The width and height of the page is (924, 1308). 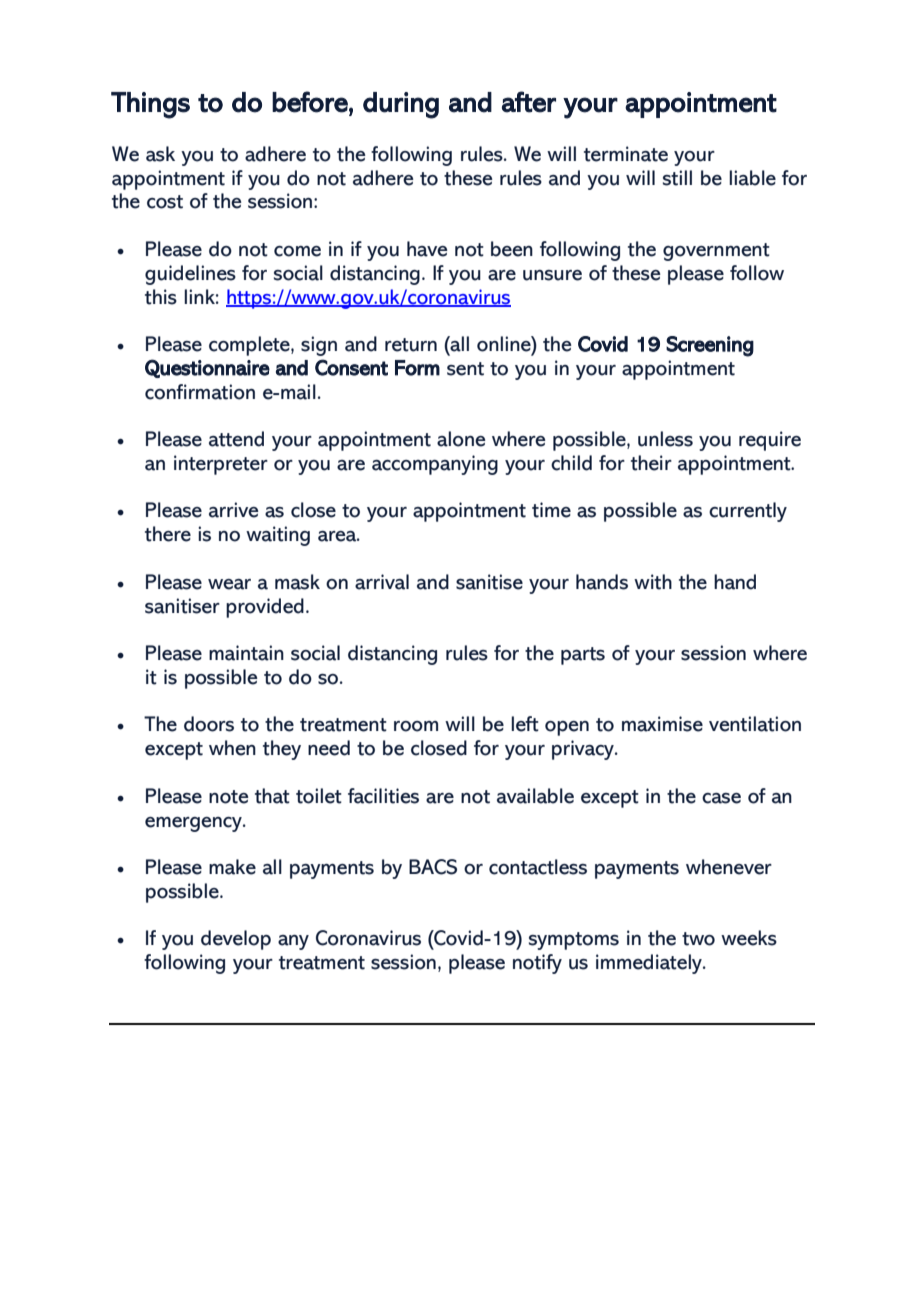 What do you see at coordinates (150, 105) in the page?
I see `Things` at bounding box center [150, 105].
